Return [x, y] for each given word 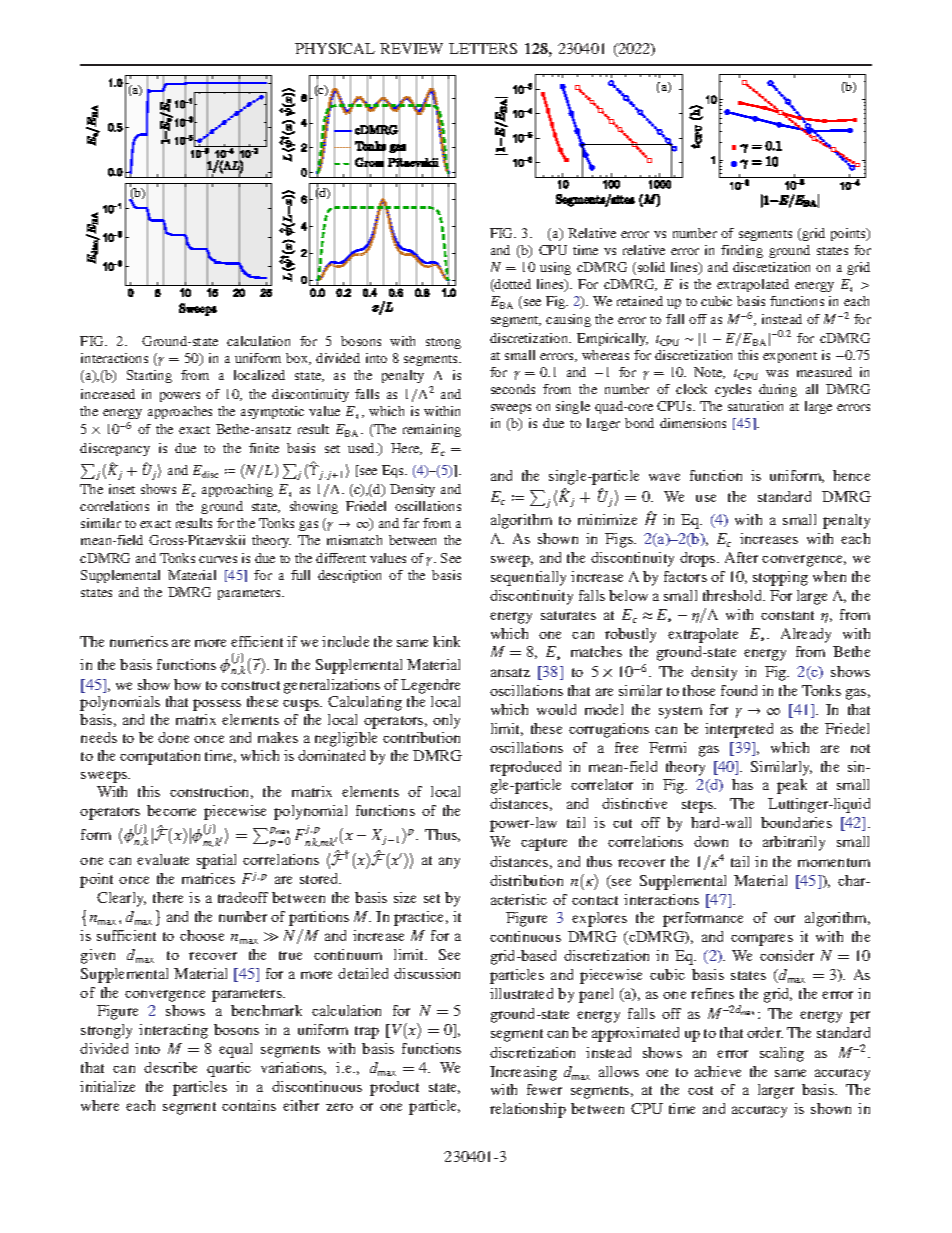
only [446, 721]
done [173, 737]
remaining [432, 430]
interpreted [739, 730]
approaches [180, 412]
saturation [755, 406]
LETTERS [483, 48]
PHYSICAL [335, 48]
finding [742, 251]
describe [170, 1067]
